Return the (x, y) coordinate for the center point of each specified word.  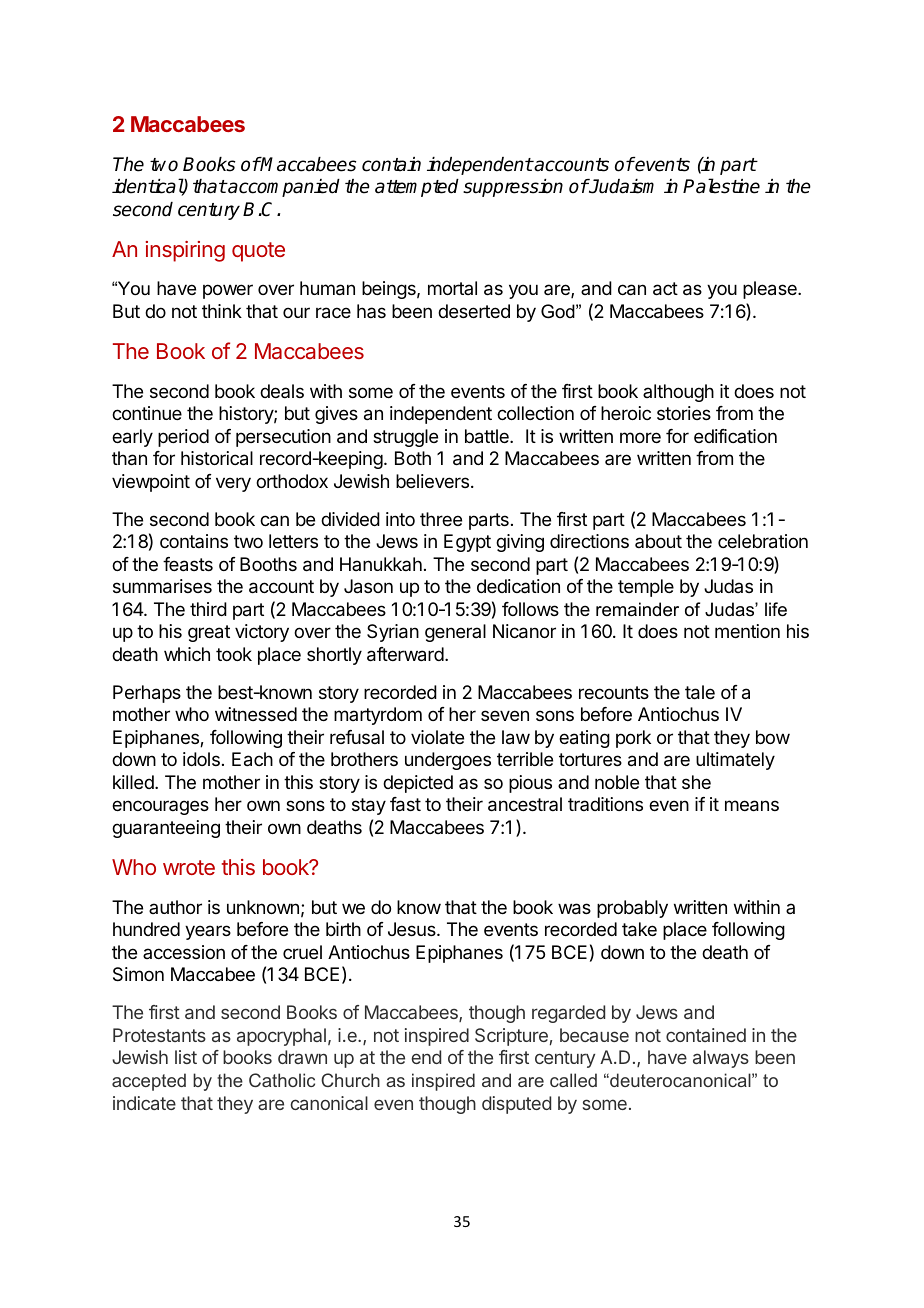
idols (201, 759)
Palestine (721, 186)
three (441, 519)
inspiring (185, 251)
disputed (516, 1105)
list (186, 1057)
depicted (418, 784)
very (233, 484)
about (658, 541)
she (696, 782)
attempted (417, 188)
